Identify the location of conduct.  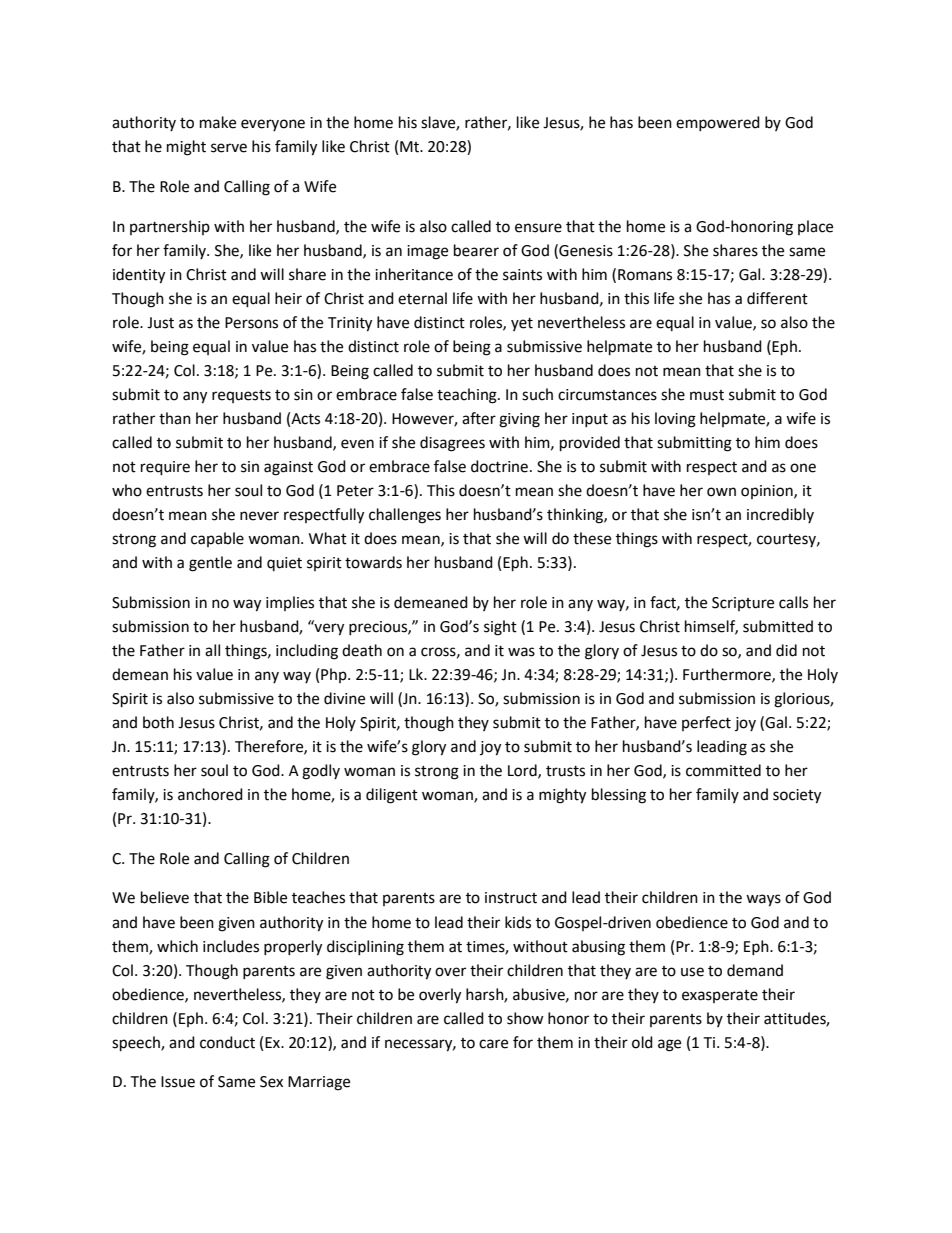
(227, 1042).
